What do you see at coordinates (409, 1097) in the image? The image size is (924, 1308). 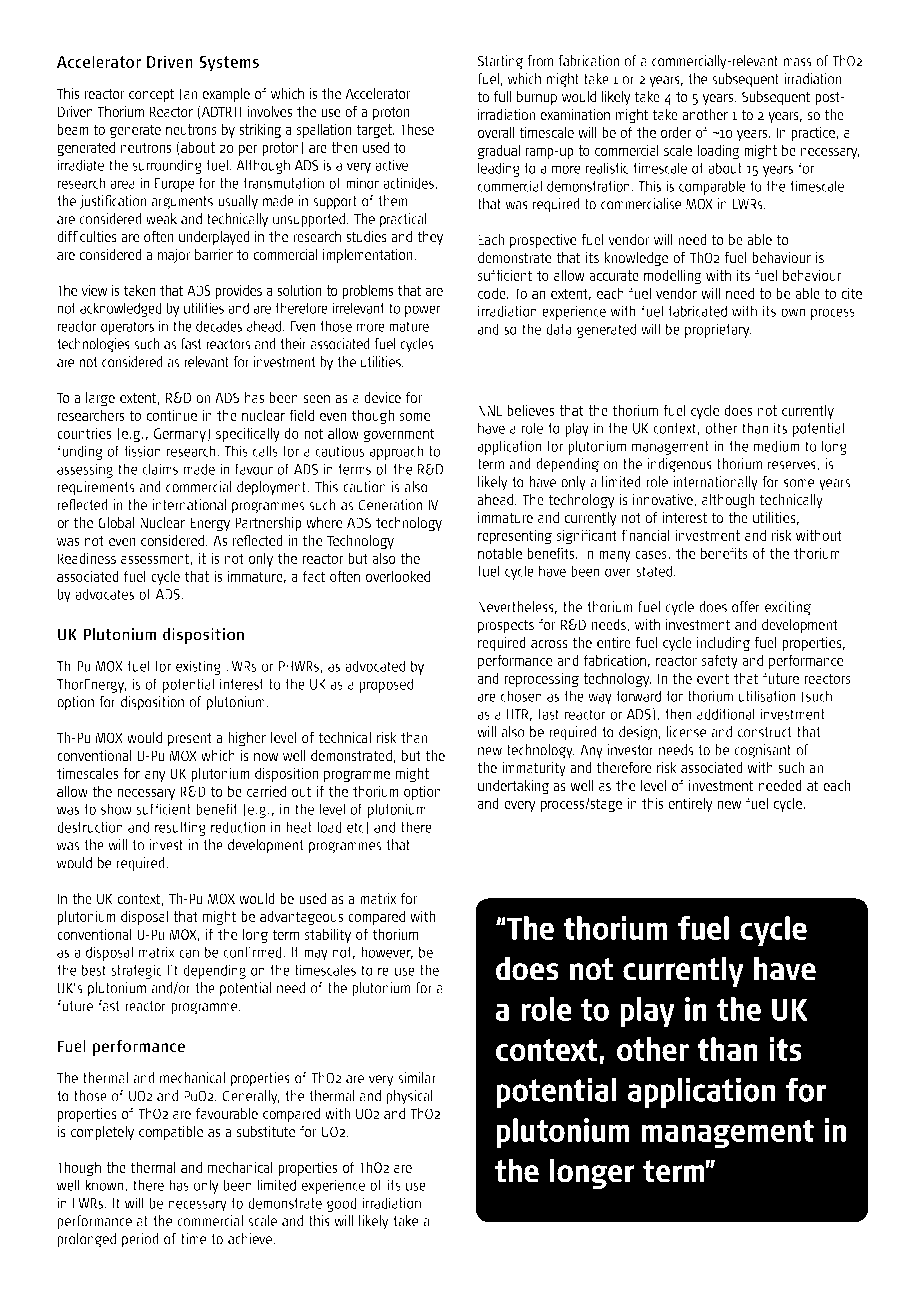 I see `physical` at bounding box center [409, 1097].
